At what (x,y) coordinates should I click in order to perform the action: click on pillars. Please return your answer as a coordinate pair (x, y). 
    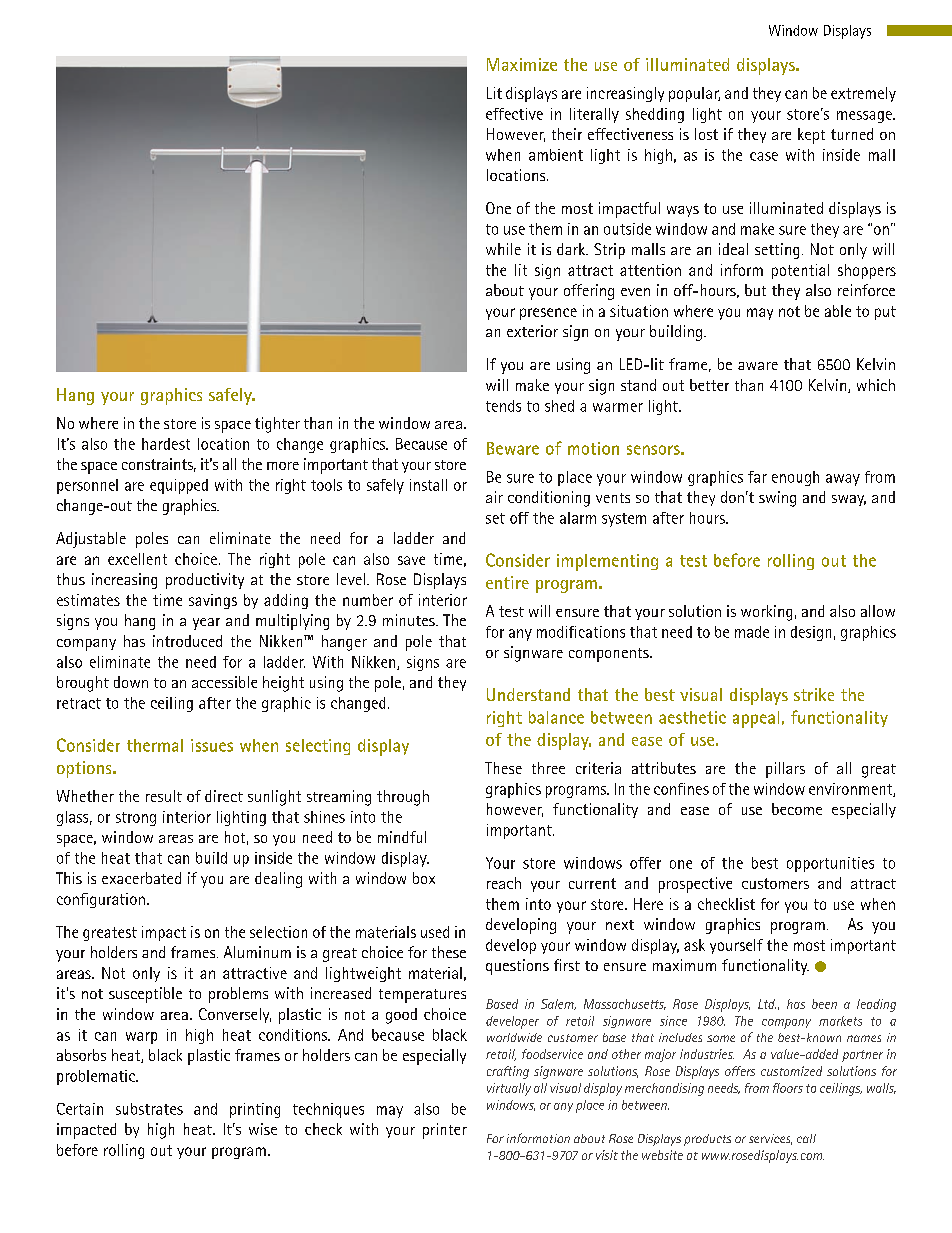
    Looking at the image, I should click on (785, 770).
